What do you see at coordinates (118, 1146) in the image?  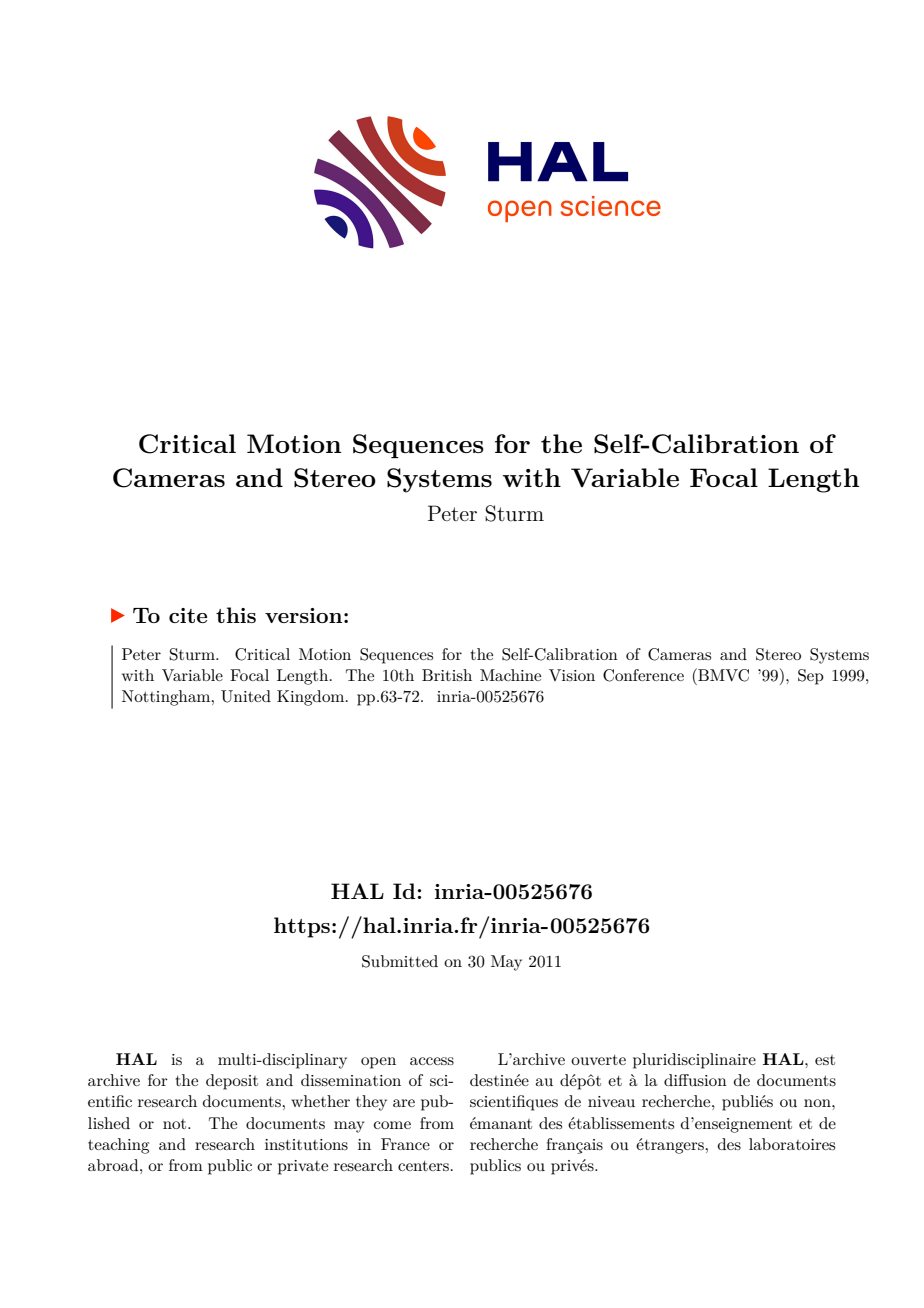 I see `teaching` at bounding box center [118, 1146].
